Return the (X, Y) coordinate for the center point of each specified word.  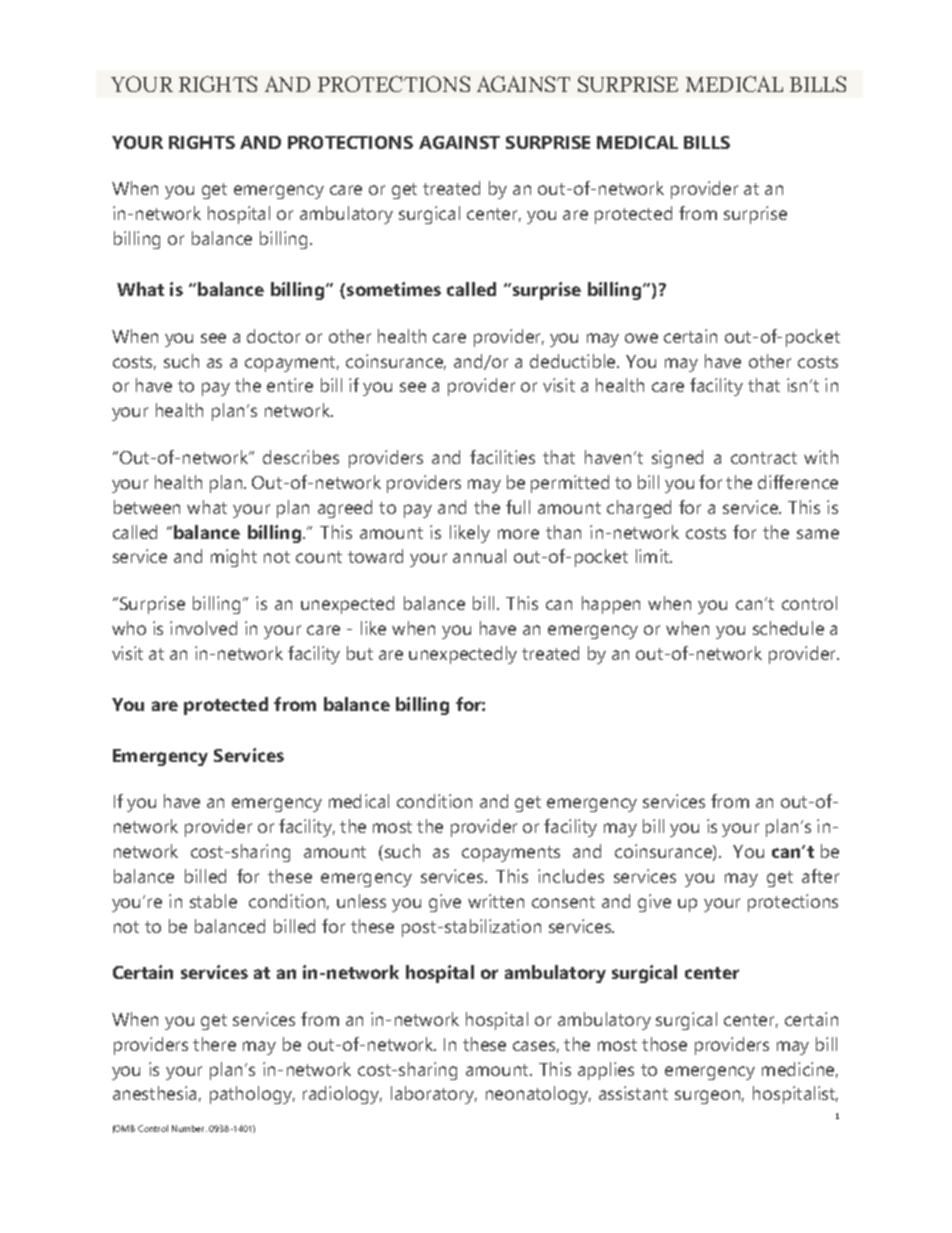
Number (189, 1128)
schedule (788, 628)
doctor (273, 336)
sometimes (394, 289)
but (360, 653)
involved (203, 628)
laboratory (434, 1095)
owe (641, 338)
